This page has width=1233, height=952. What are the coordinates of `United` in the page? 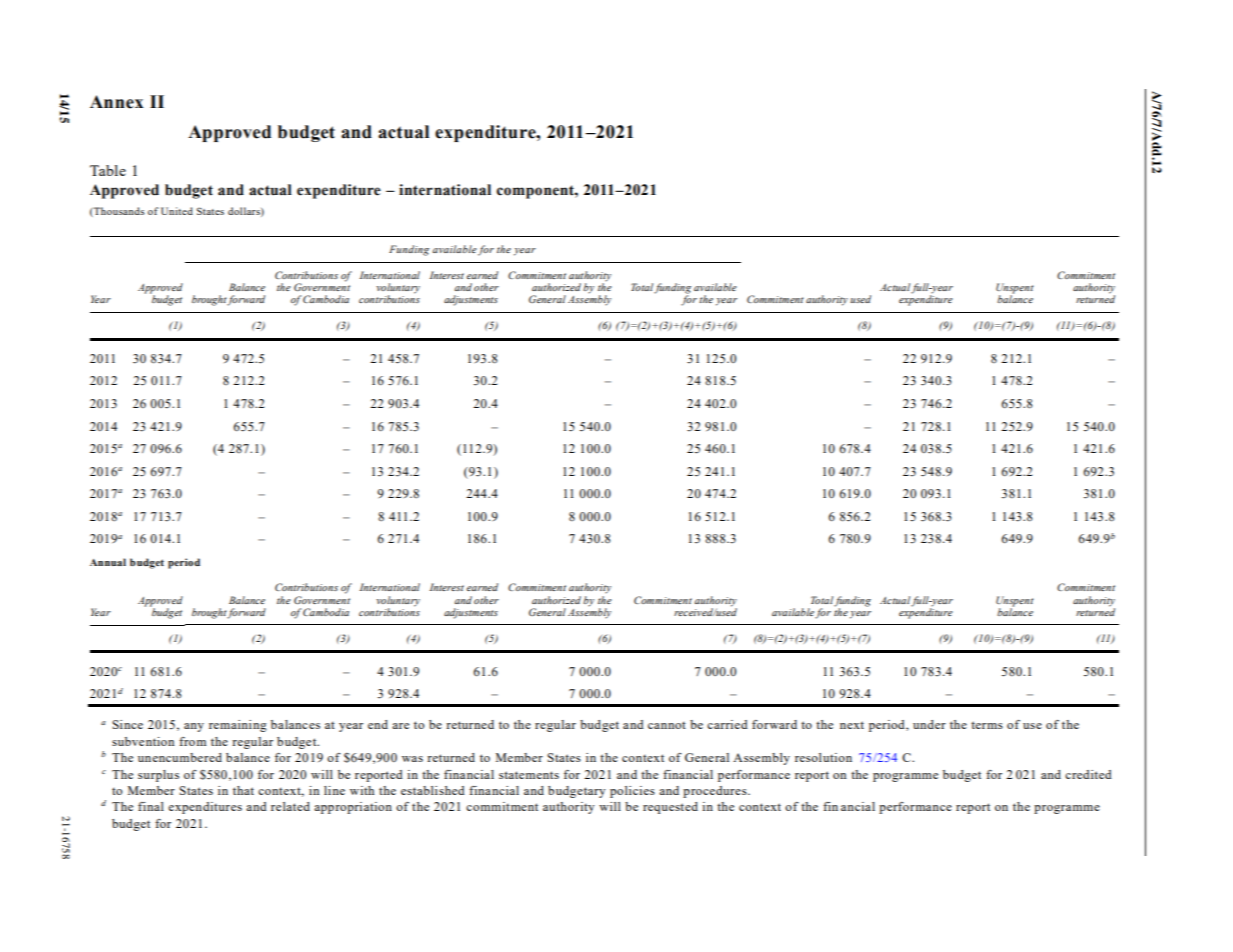 It's located at (177, 211).
